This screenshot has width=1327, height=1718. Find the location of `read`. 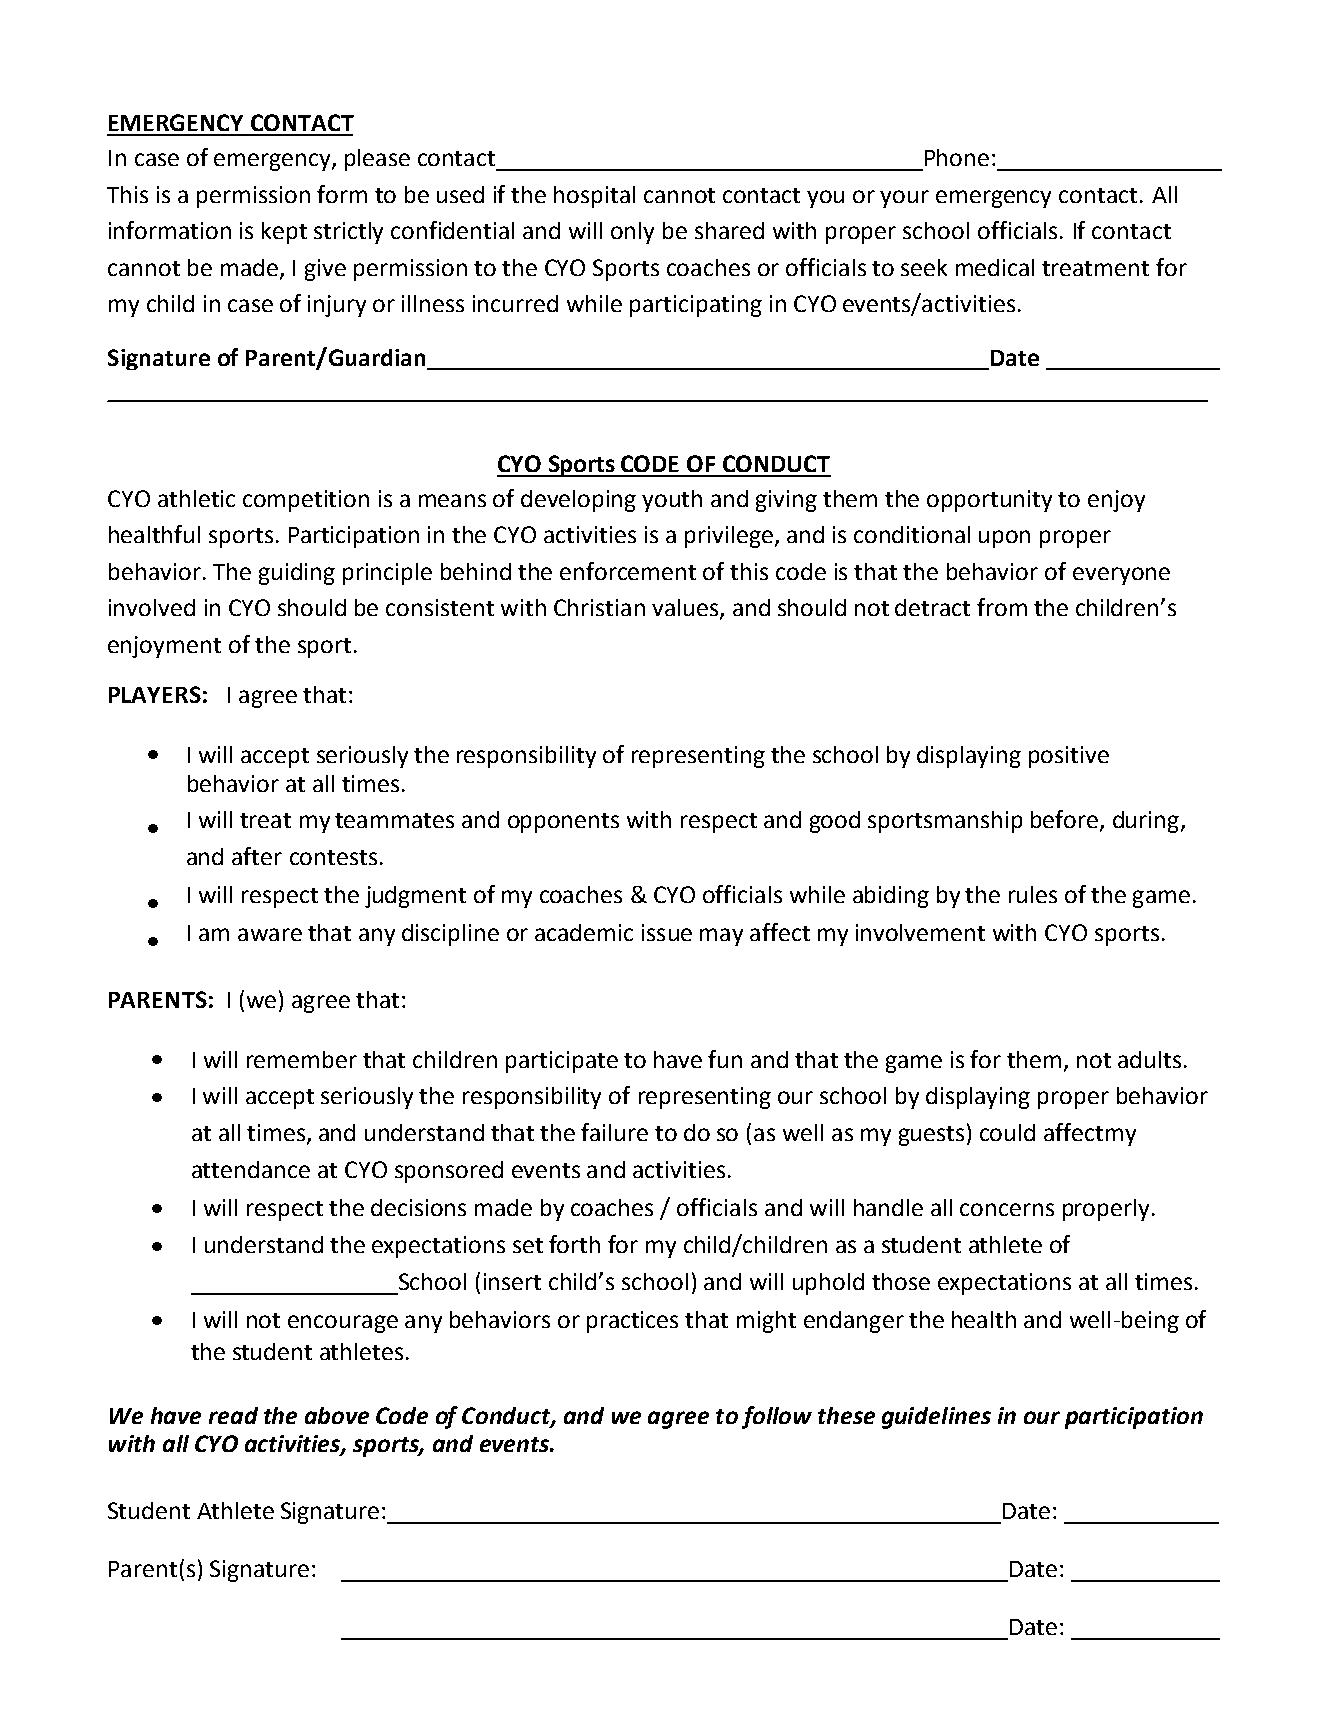

read is located at coordinates (233, 1415).
